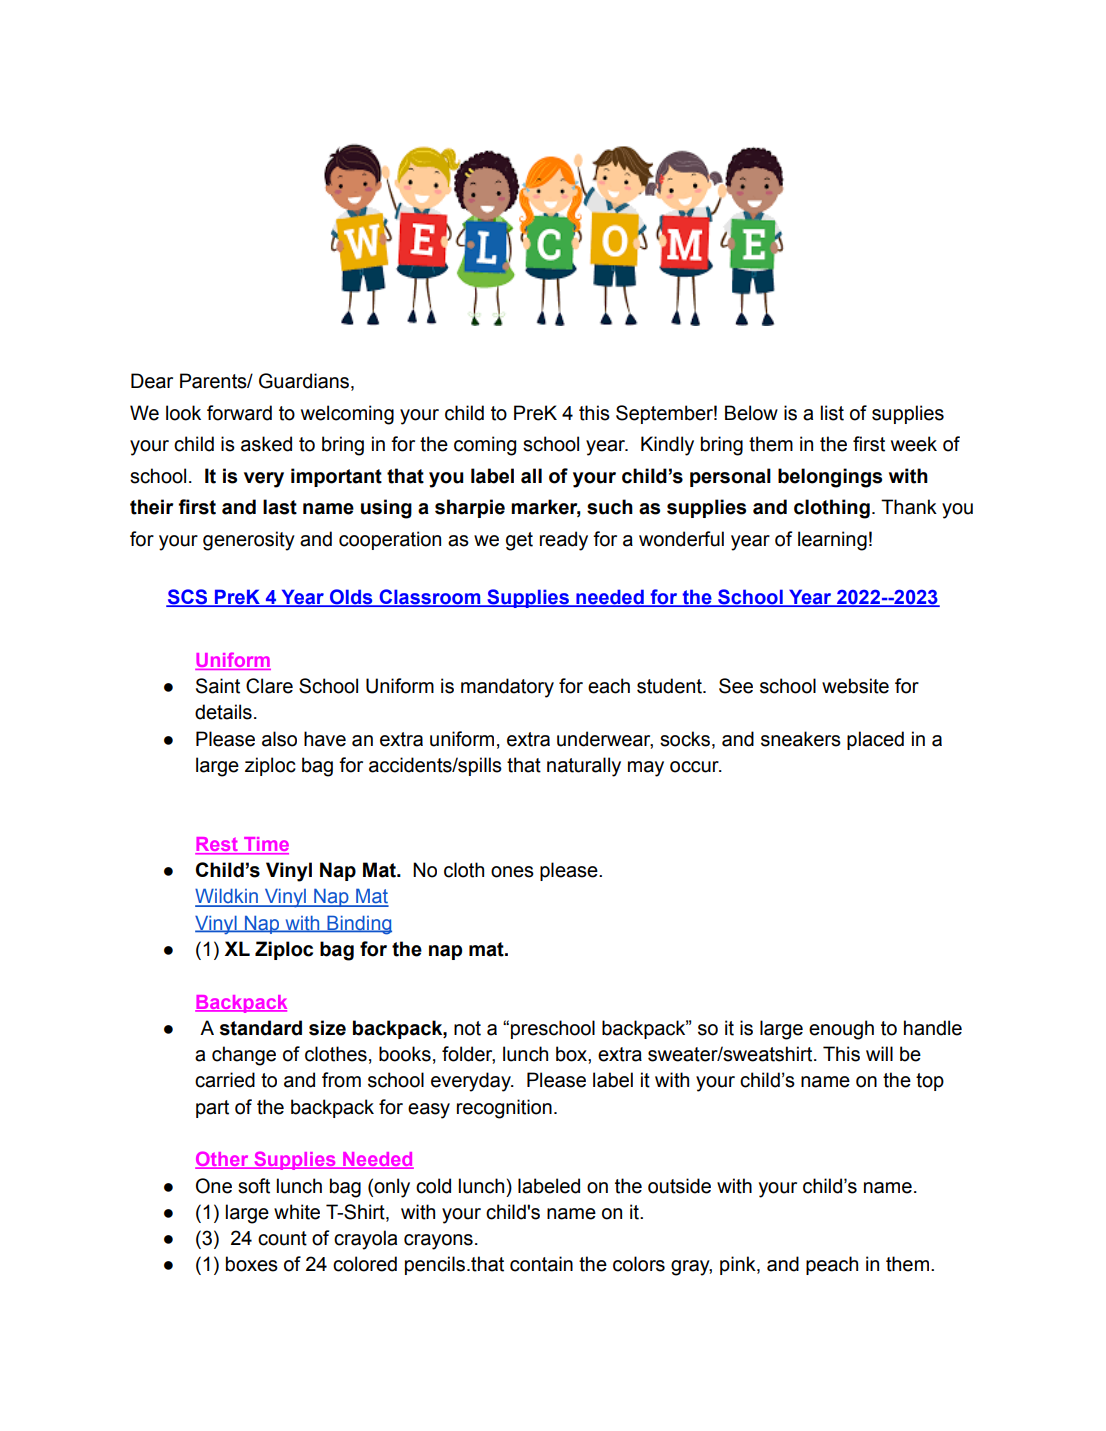  Describe the element at coordinates (832, 413) in the screenshot. I see `list` at that location.
